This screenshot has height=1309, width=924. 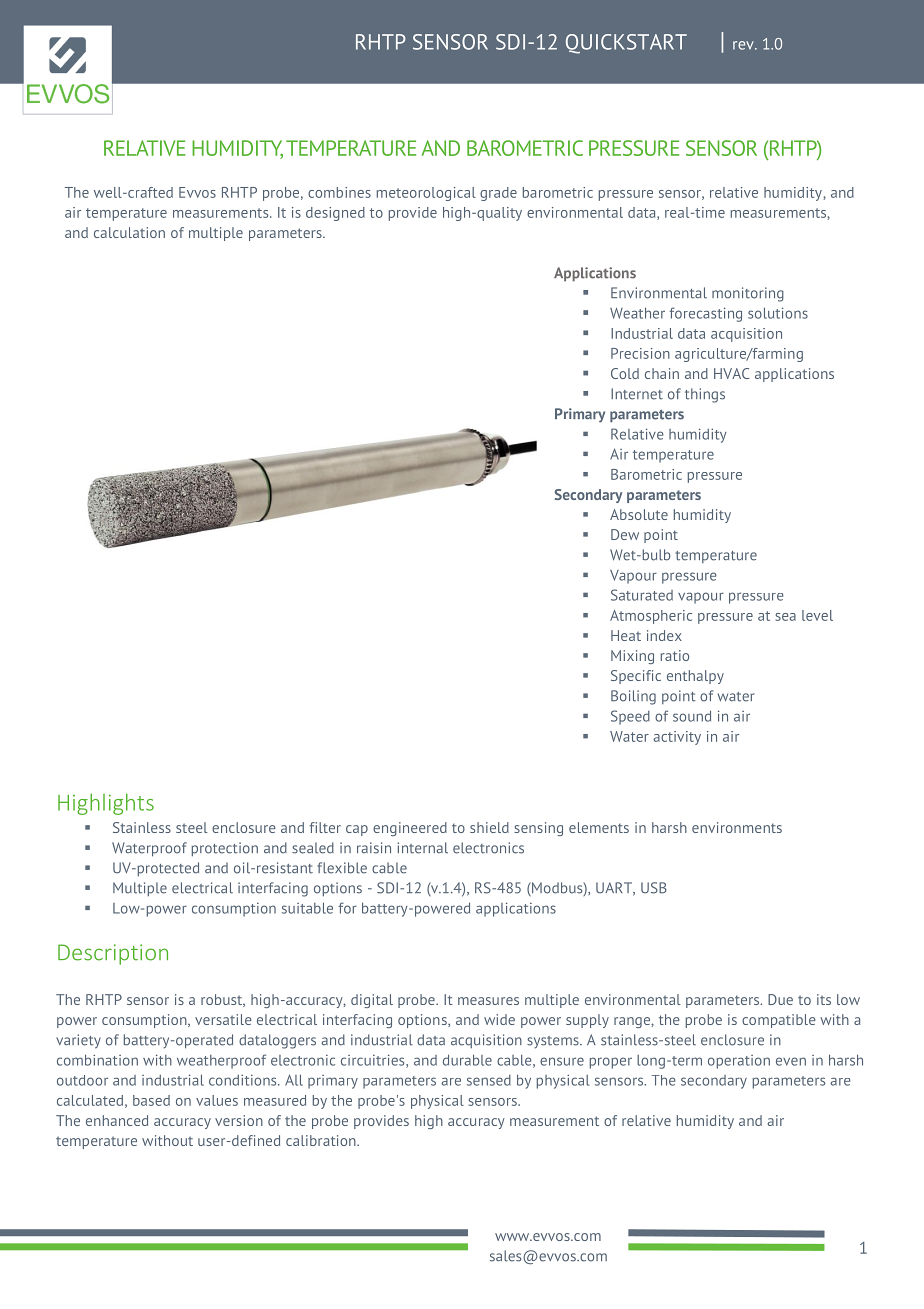 What do you see at coordinates (151, 1100) in the screenshot?
I see `based` at bounding box center [151, 1100].
